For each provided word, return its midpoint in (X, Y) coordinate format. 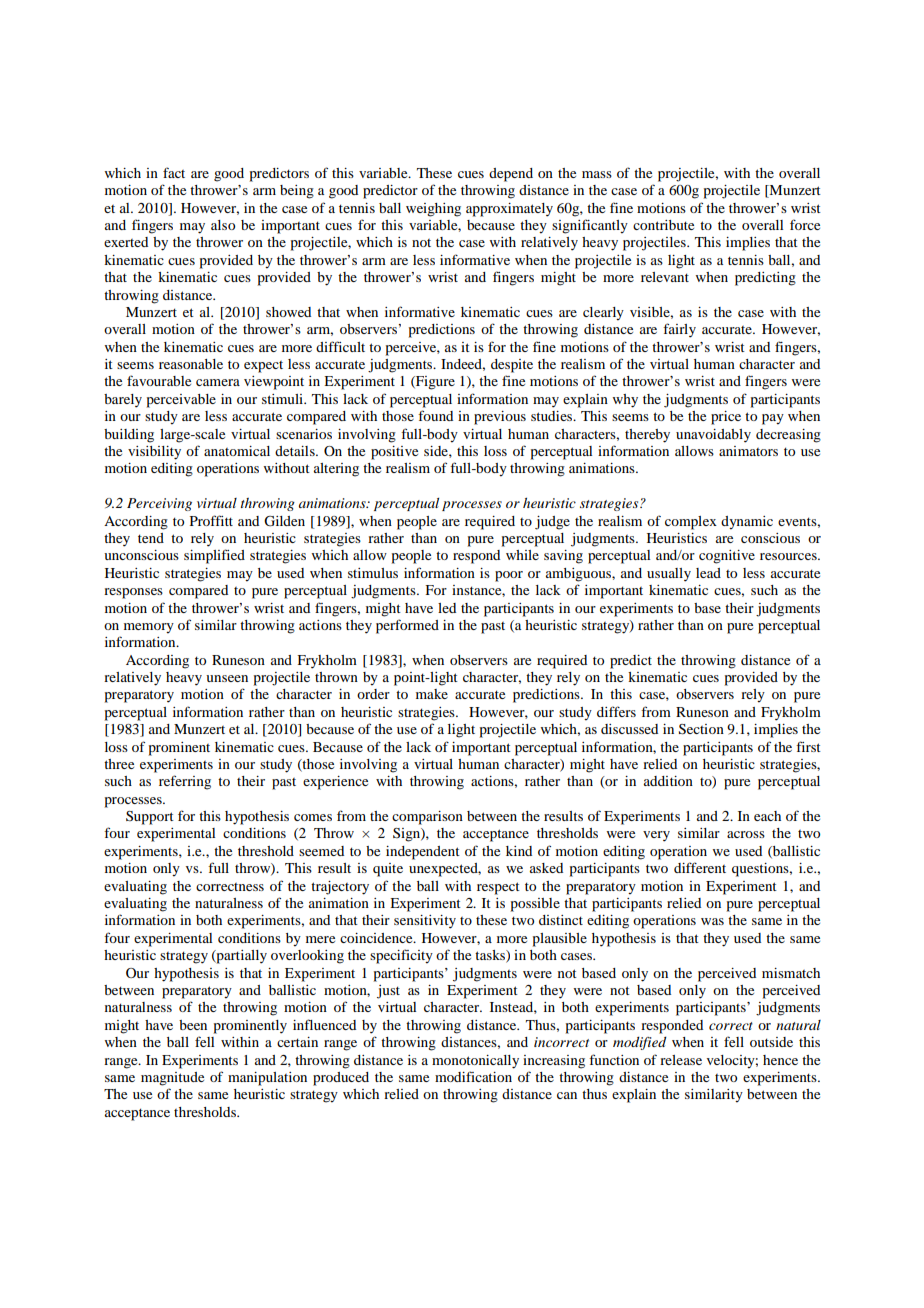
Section (701, 729)
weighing (433, 210)
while (522, 555)
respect (498, 888)
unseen (227, 678)
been (193, 1025)
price (726, 418)
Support (150, 818)
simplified (214, 556)
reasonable (191, 364)
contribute (663, 225)
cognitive (727, 557)
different (700, 867)
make (432, 694)
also (223, 225)
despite (512, 366)
